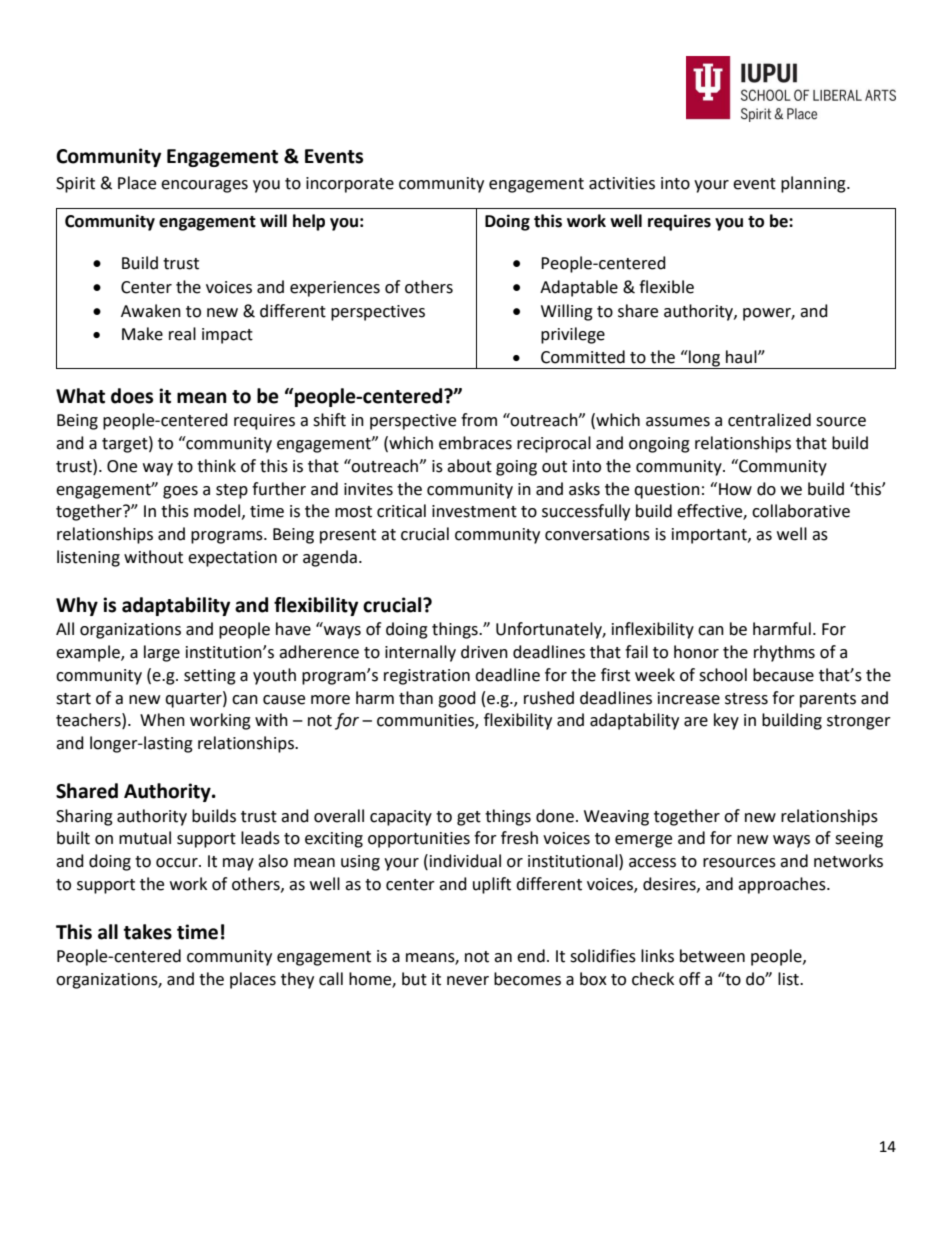 The image size is (952, 1233). I want to click on planning, so click(814, 184).
